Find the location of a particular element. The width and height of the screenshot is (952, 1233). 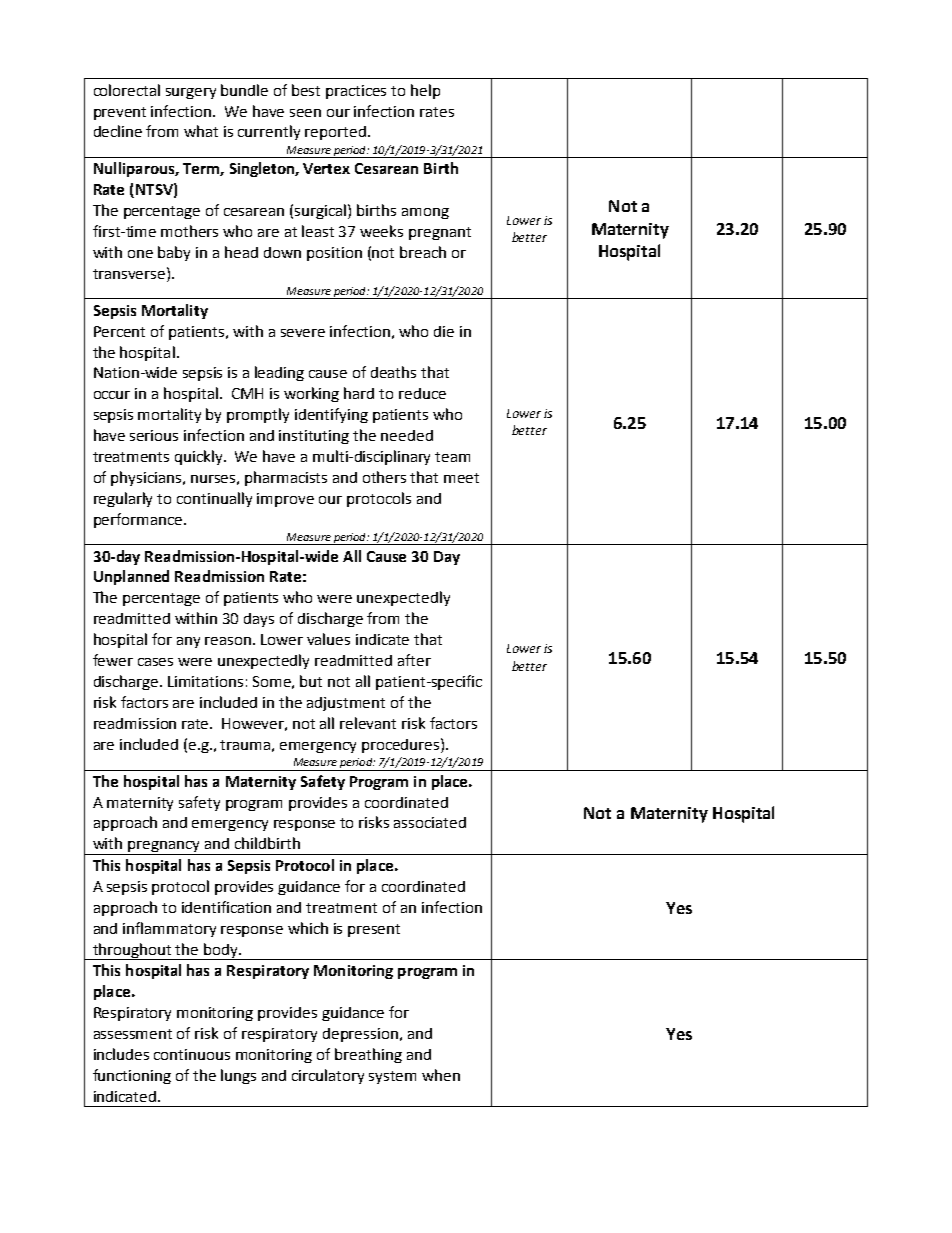

seen is located at coordinates (305, 113).
